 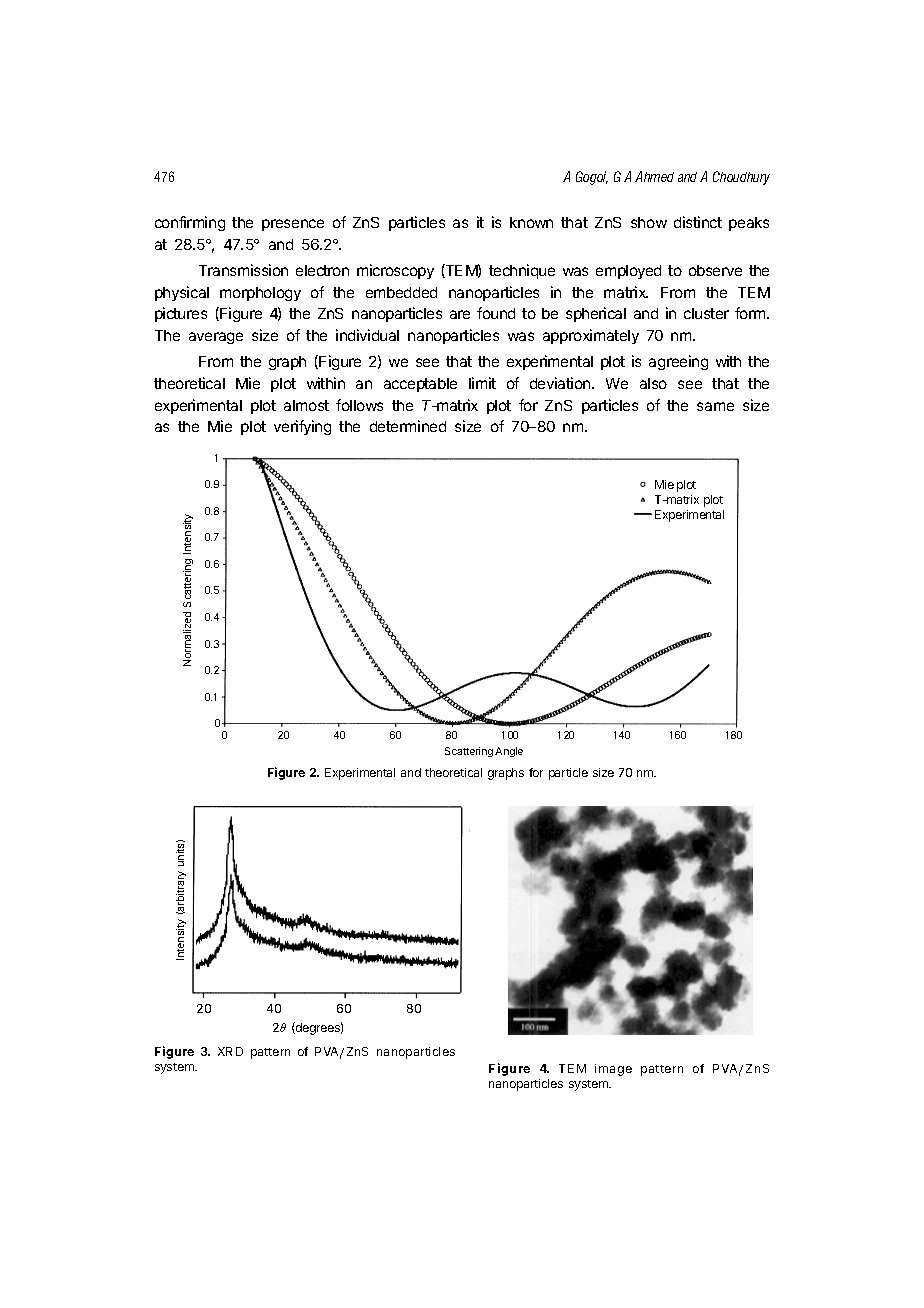 What do you see at coordinates (522, 271) in the document?
I see `technique` at bounding box center [522, 271].
